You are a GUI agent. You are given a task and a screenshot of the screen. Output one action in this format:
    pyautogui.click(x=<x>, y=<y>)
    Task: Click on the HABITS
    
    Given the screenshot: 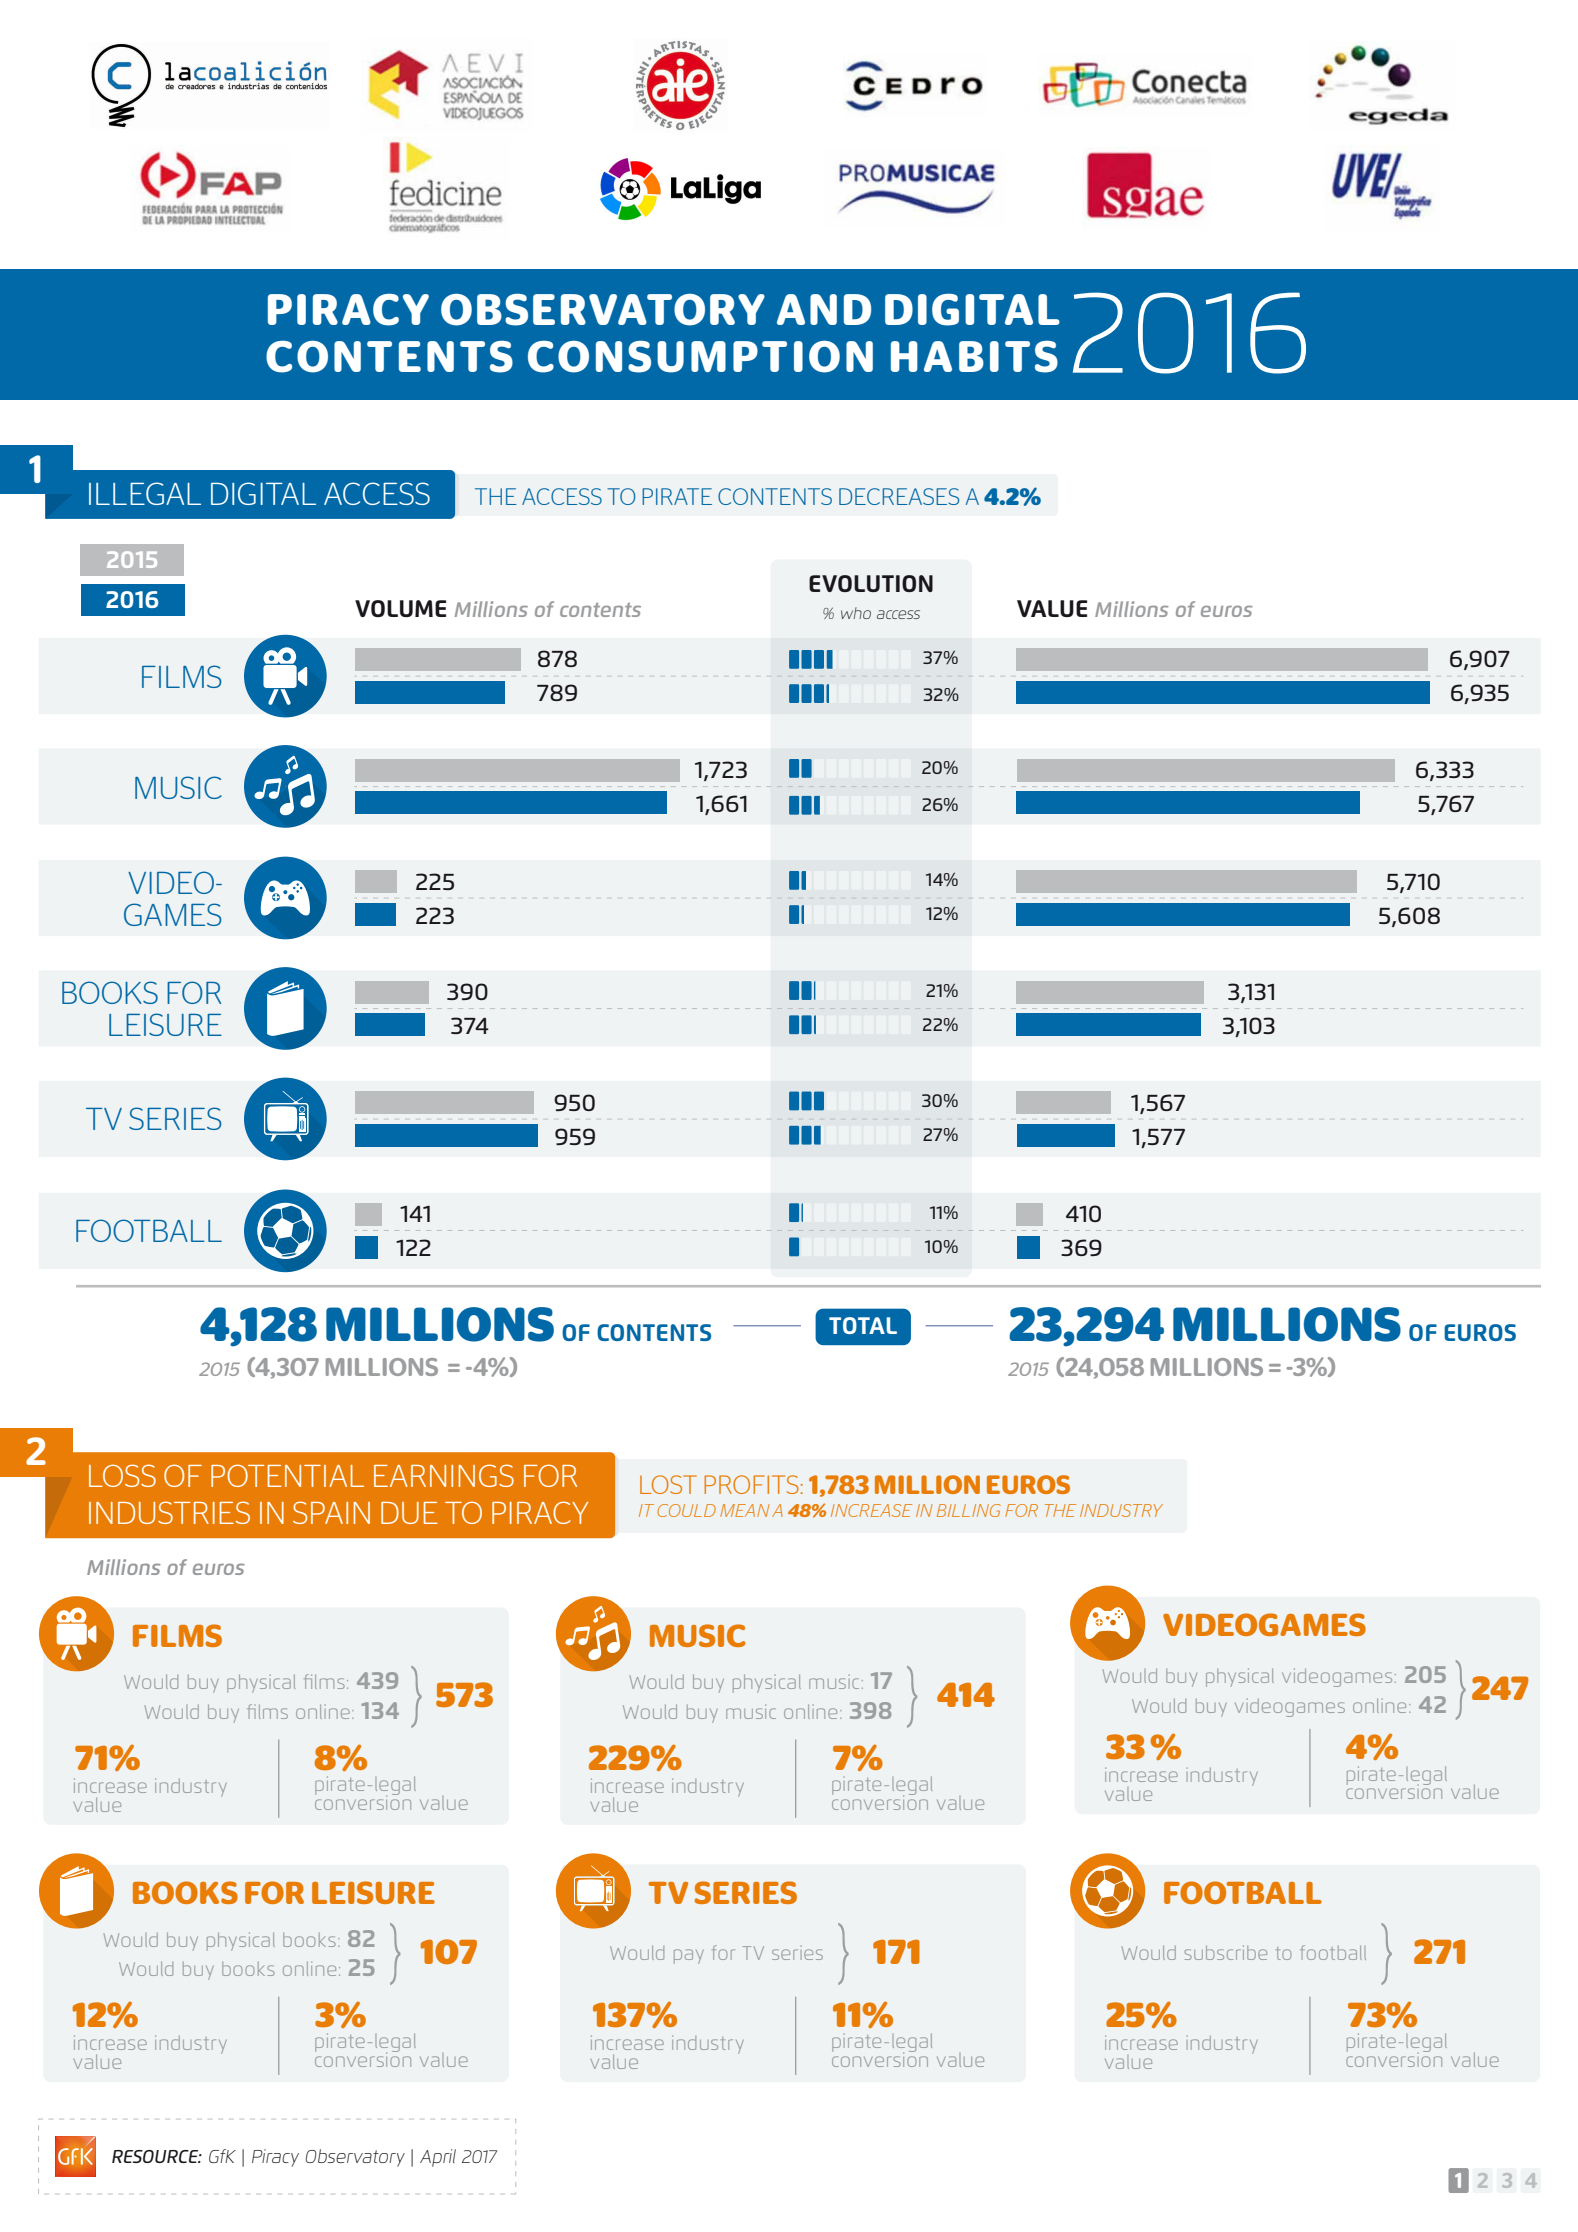 What is the action you would take?
    pyautogui.click(x=974, y=357)
